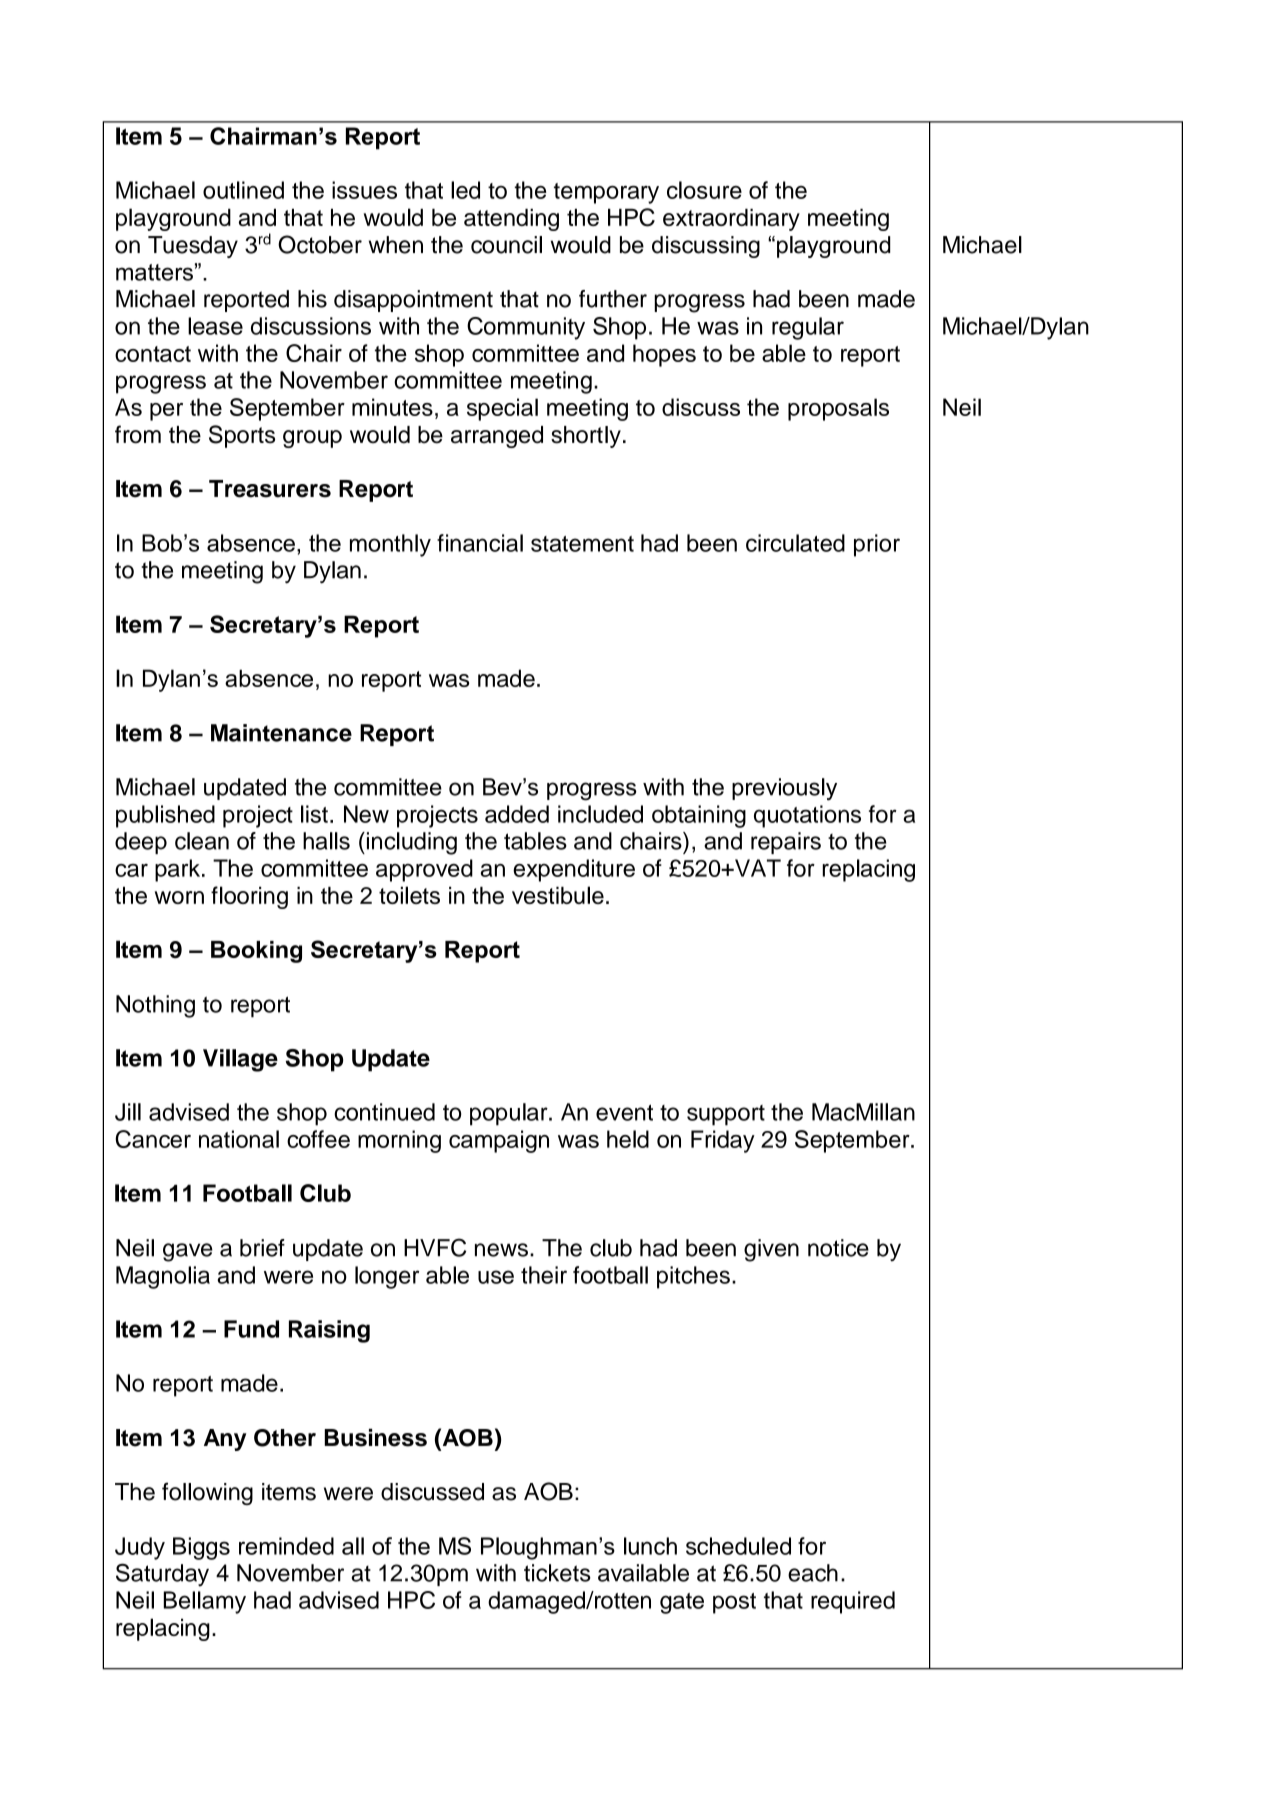 This image has height=1804, width=1276. What do you see at coordinates (813, 1573) in the image?
I see `each` at bounding box center [813, 1573].
